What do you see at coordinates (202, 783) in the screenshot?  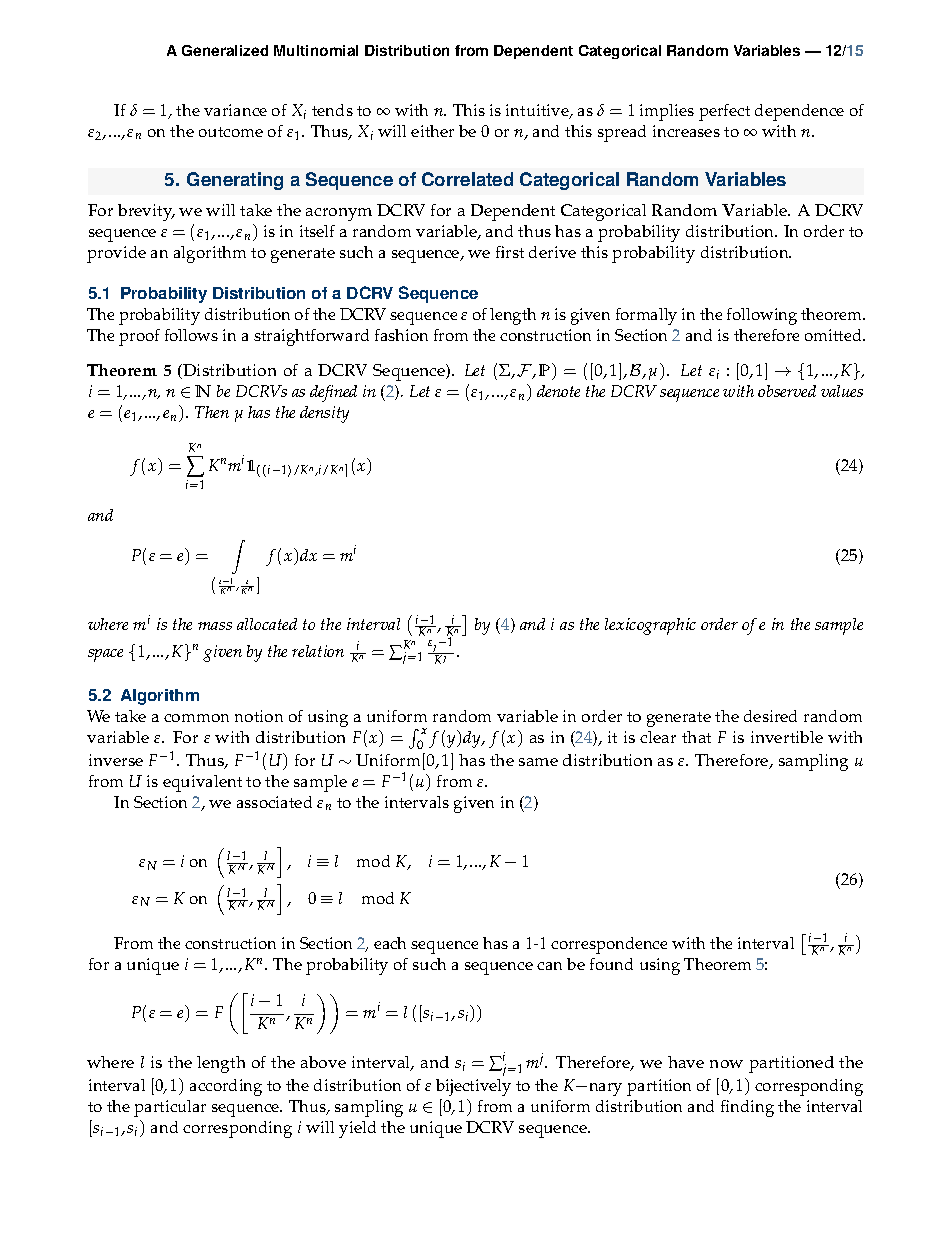 I see `equivalent` at bounding box center [202, 783].
